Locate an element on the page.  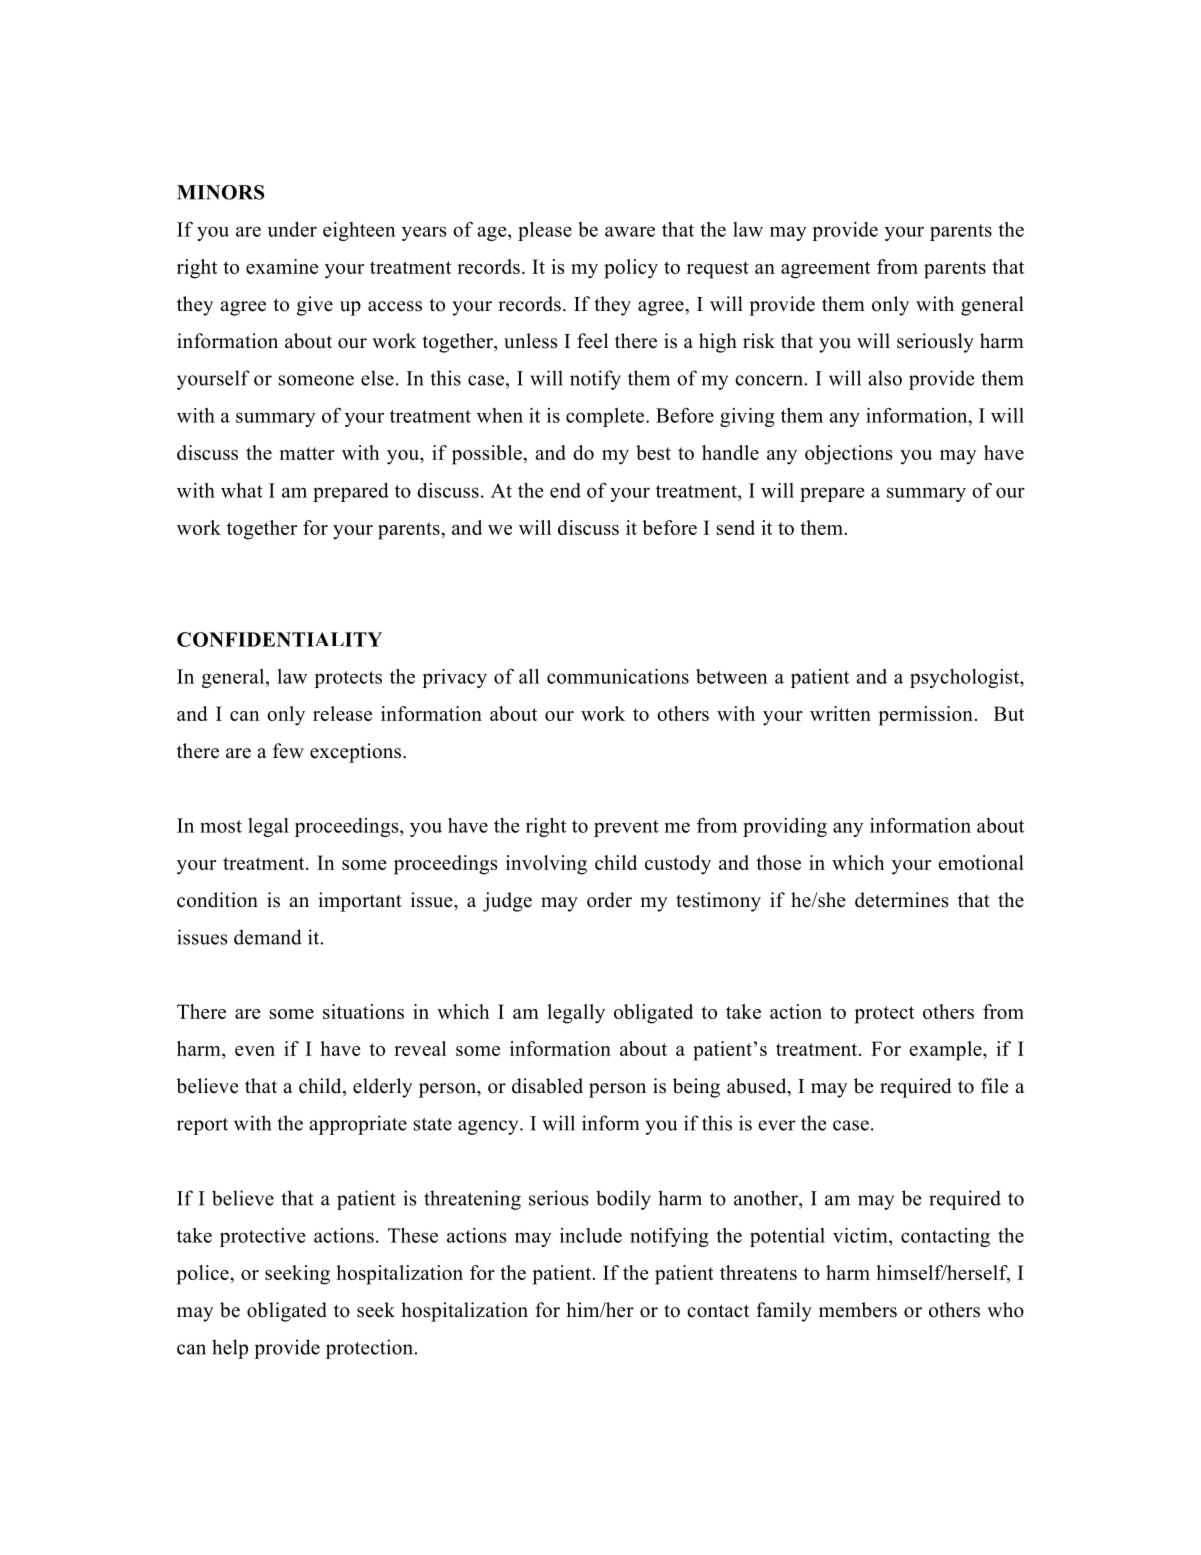
help is located at coordinates (230, 1349).
